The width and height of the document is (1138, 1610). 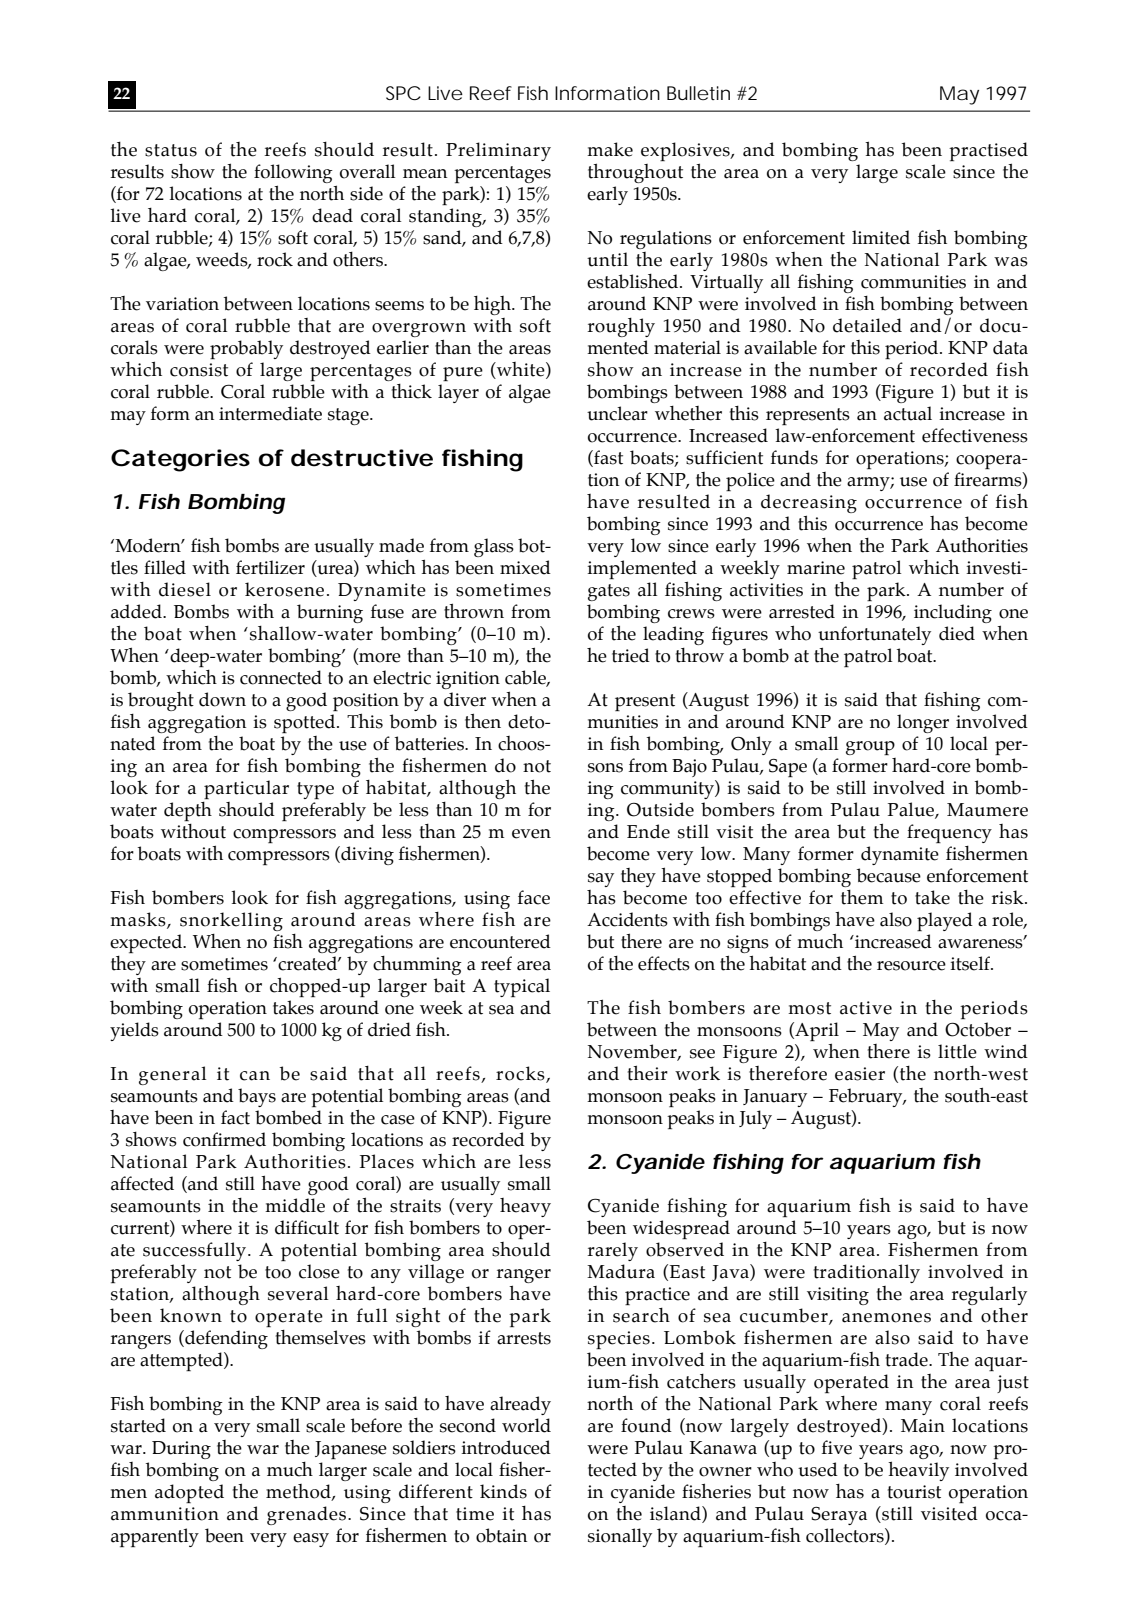 I want to click on tourist, so click(x=914, y=1492).
